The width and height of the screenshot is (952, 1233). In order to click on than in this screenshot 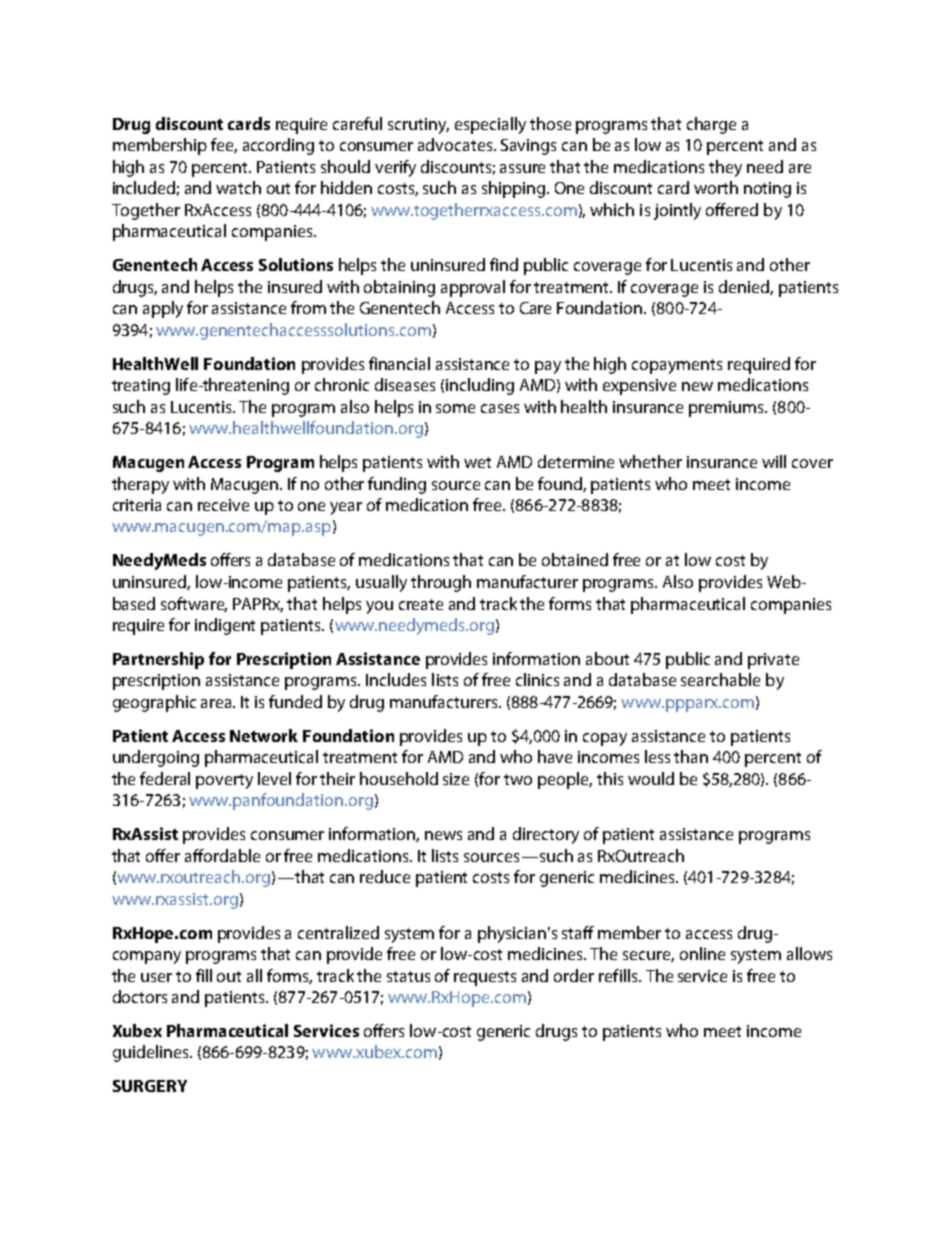, I will do `click(691, 756)`.
